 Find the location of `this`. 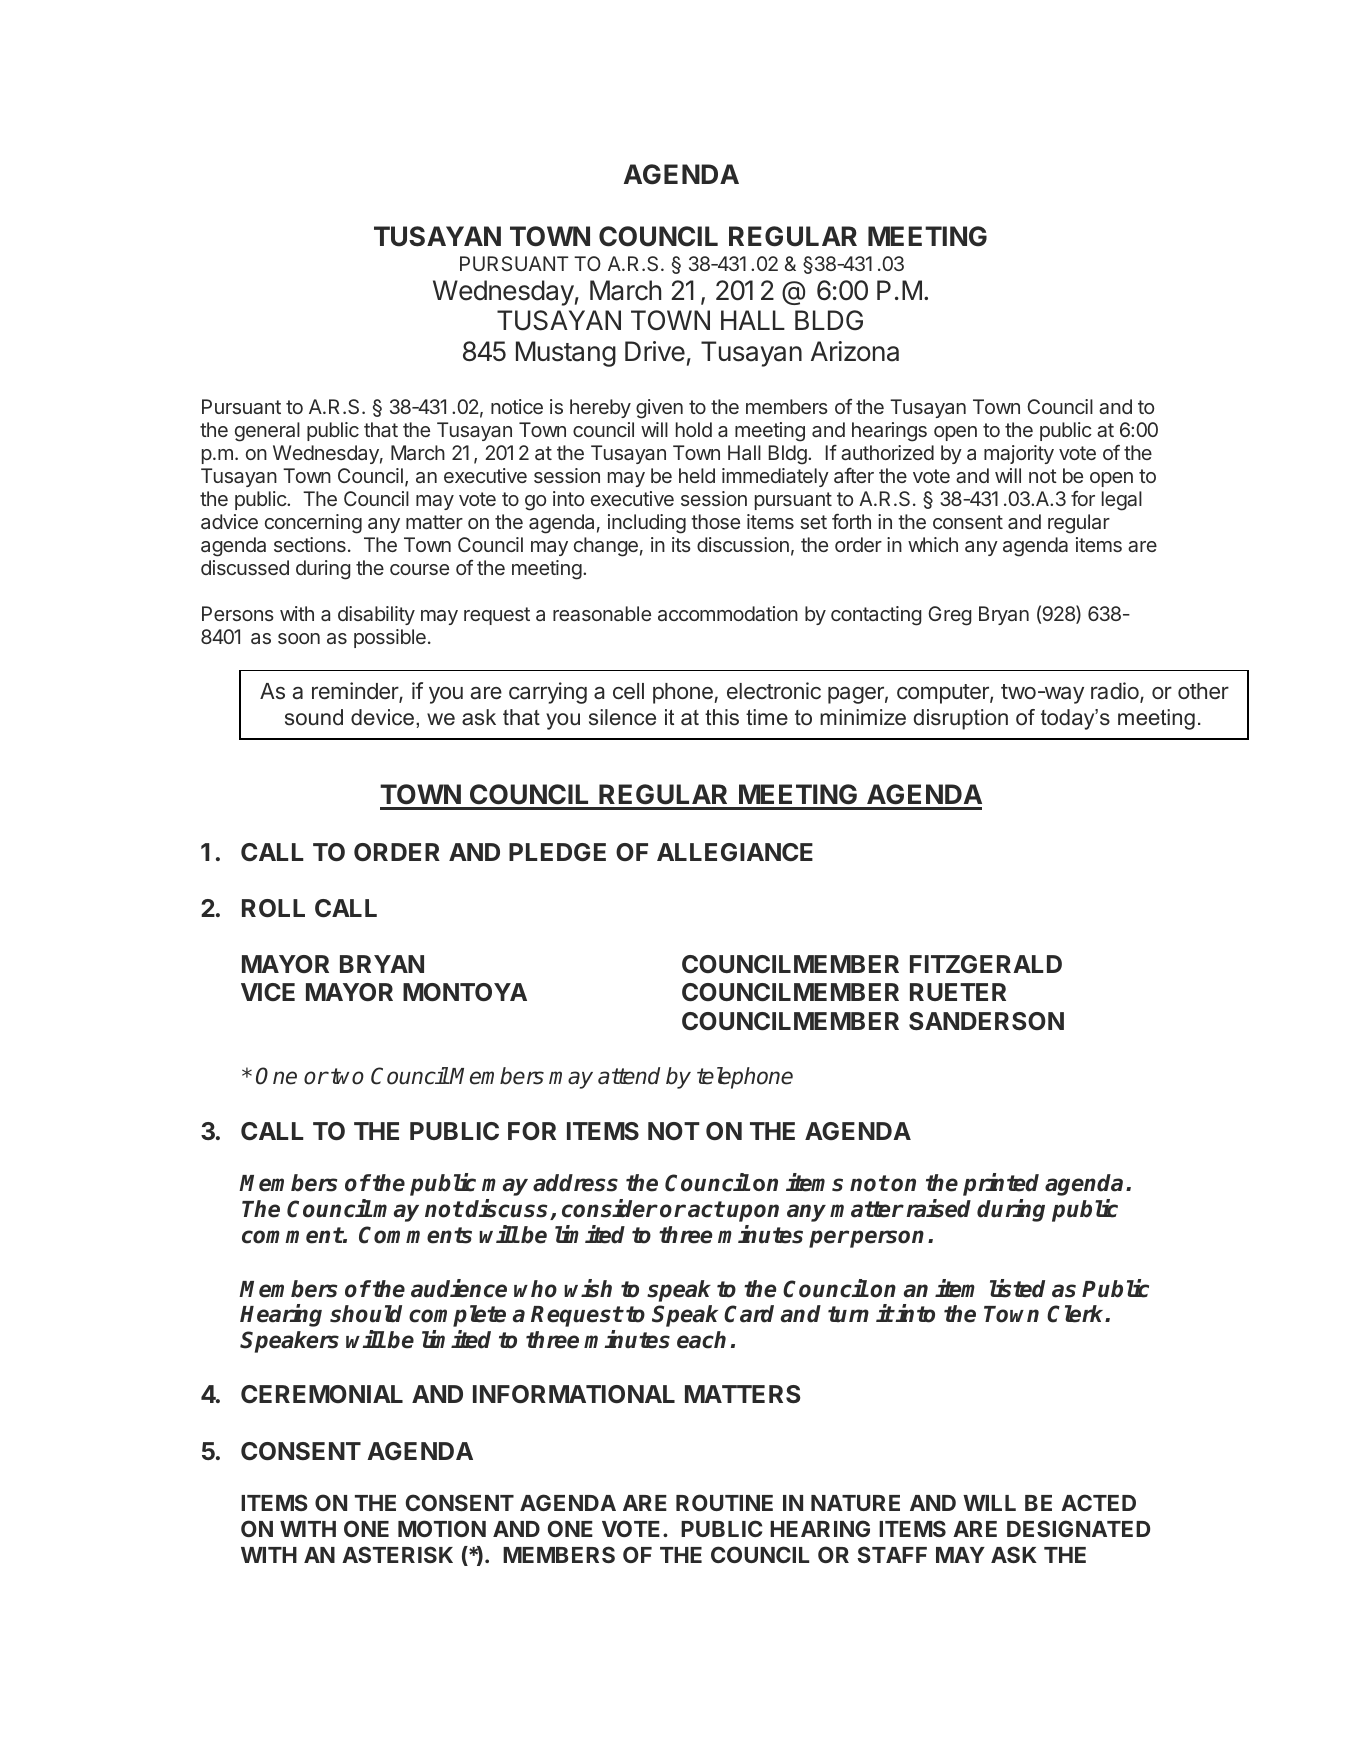

this is located at coordinates (722, 717).
